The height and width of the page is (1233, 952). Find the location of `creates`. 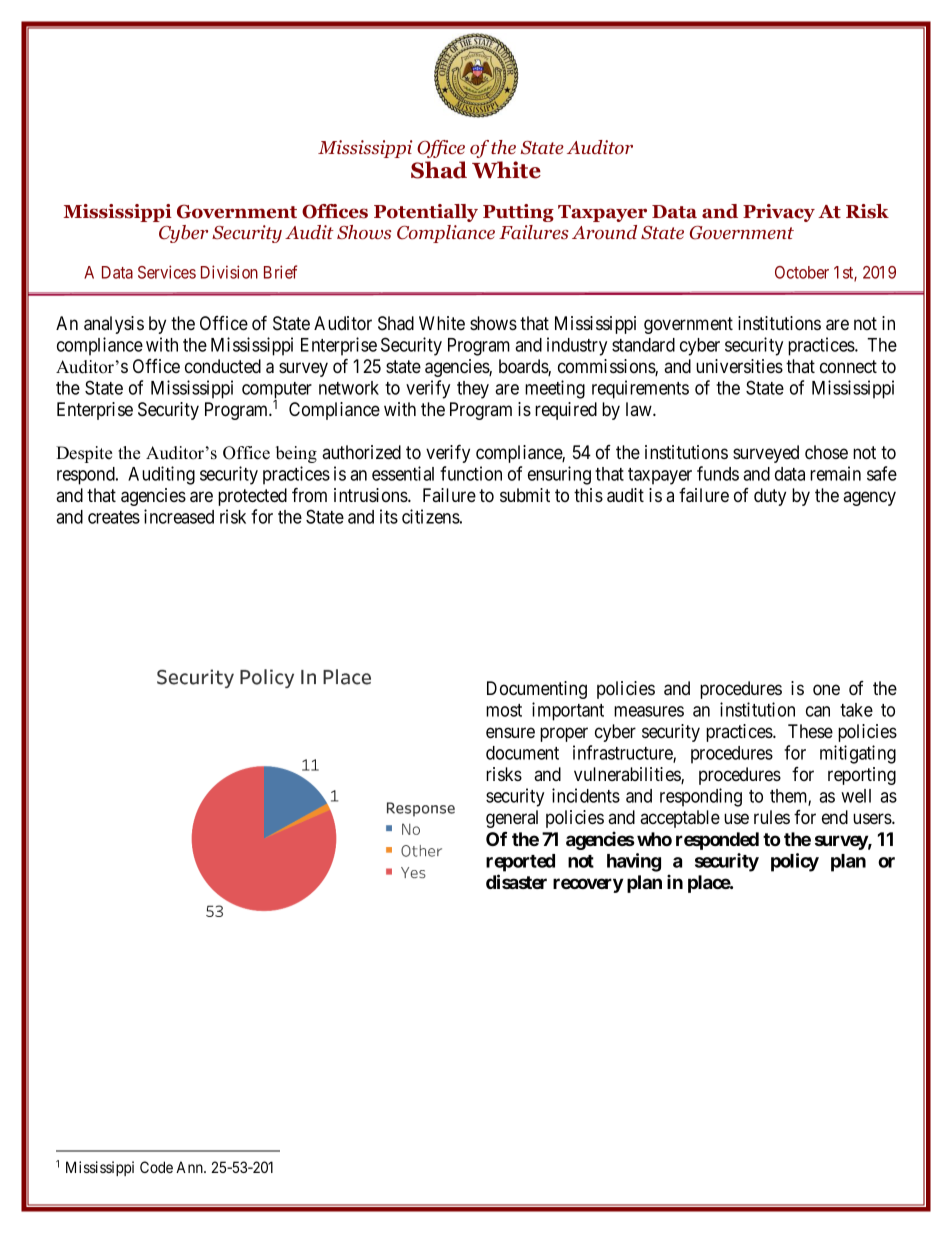

creates is located at coordinates (114, 517).
